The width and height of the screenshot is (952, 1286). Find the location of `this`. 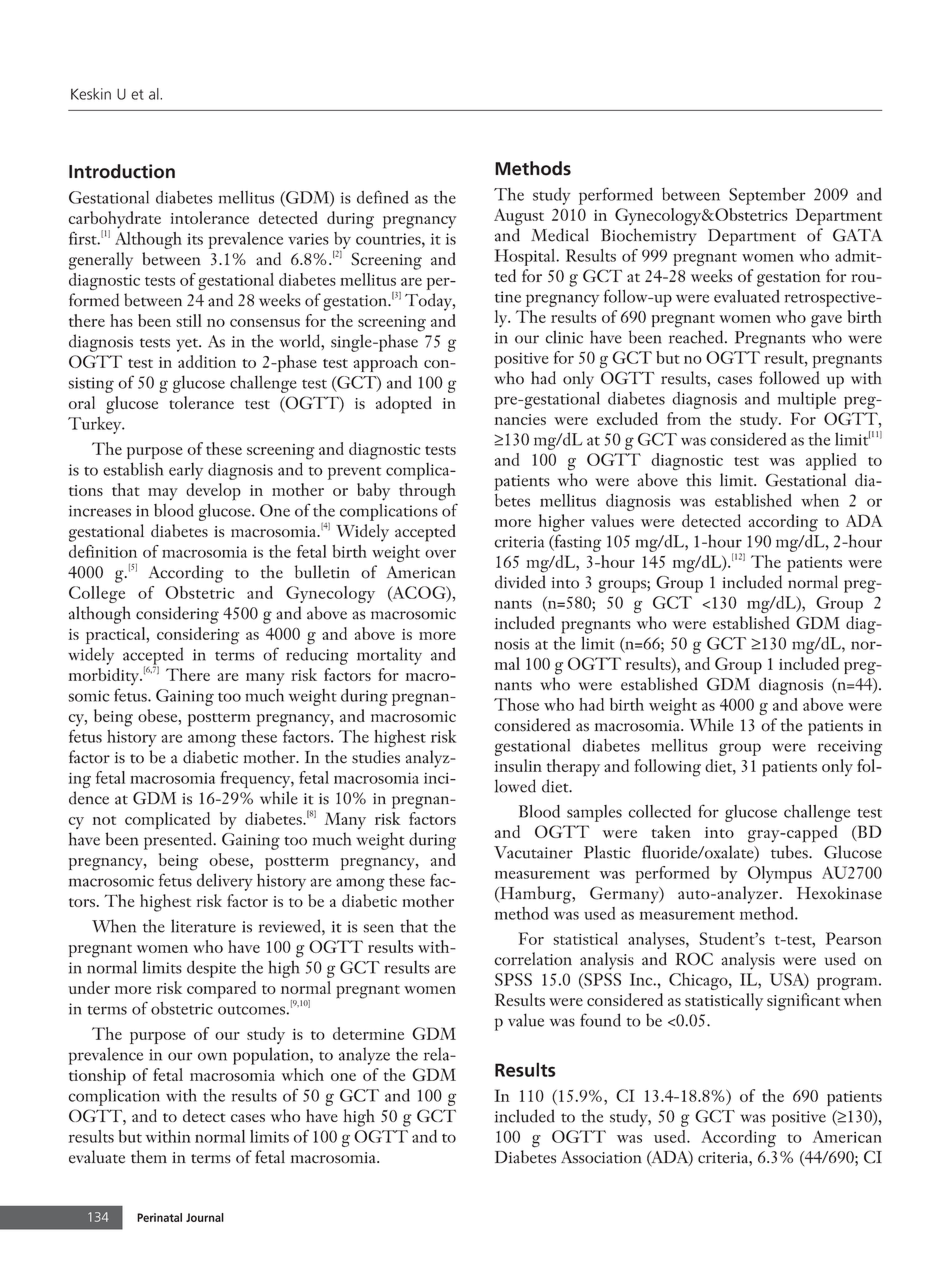

this is located at coordinates (698, 480).
